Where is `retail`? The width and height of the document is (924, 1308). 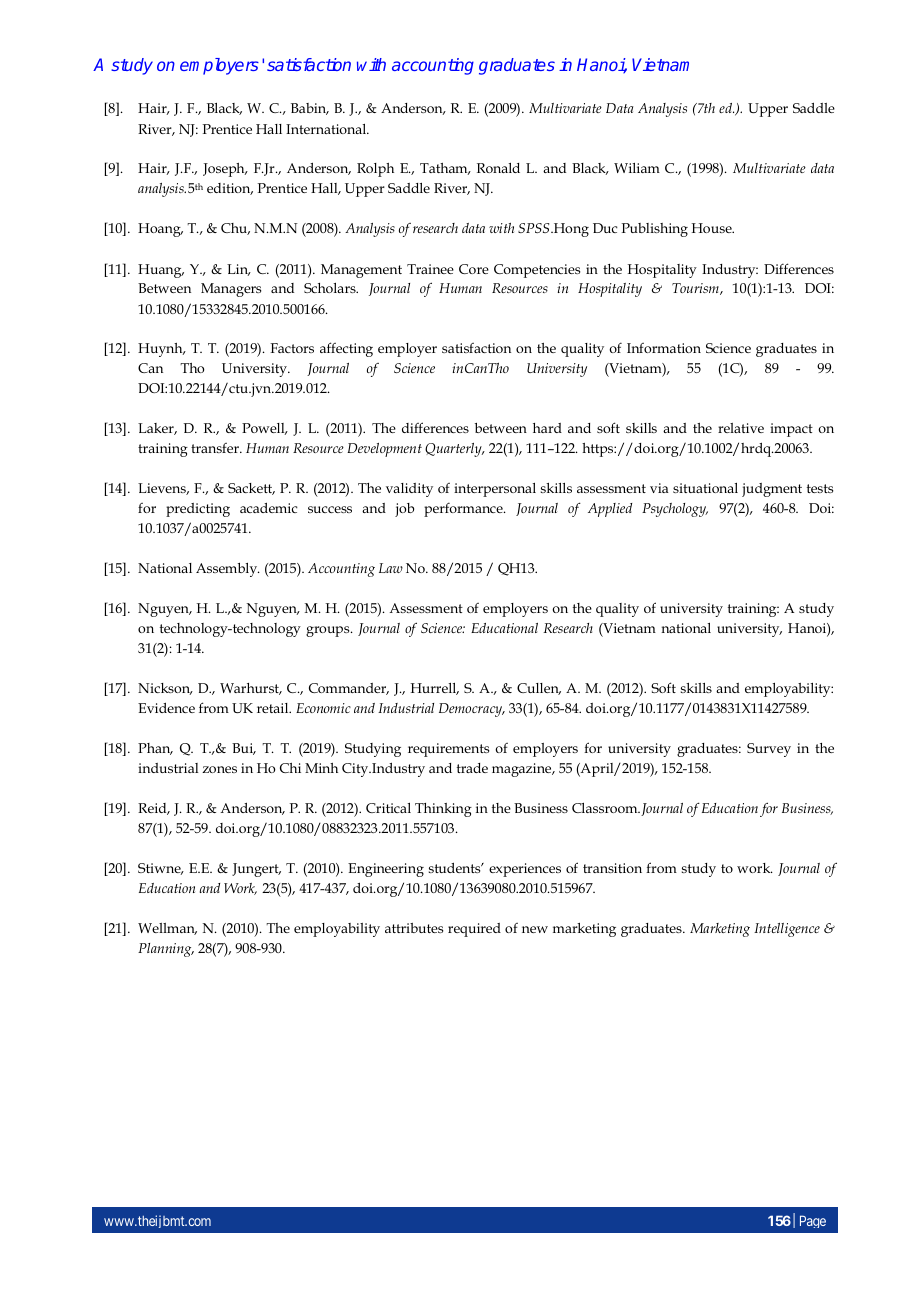
retail is located at coordinates (274, 708).
